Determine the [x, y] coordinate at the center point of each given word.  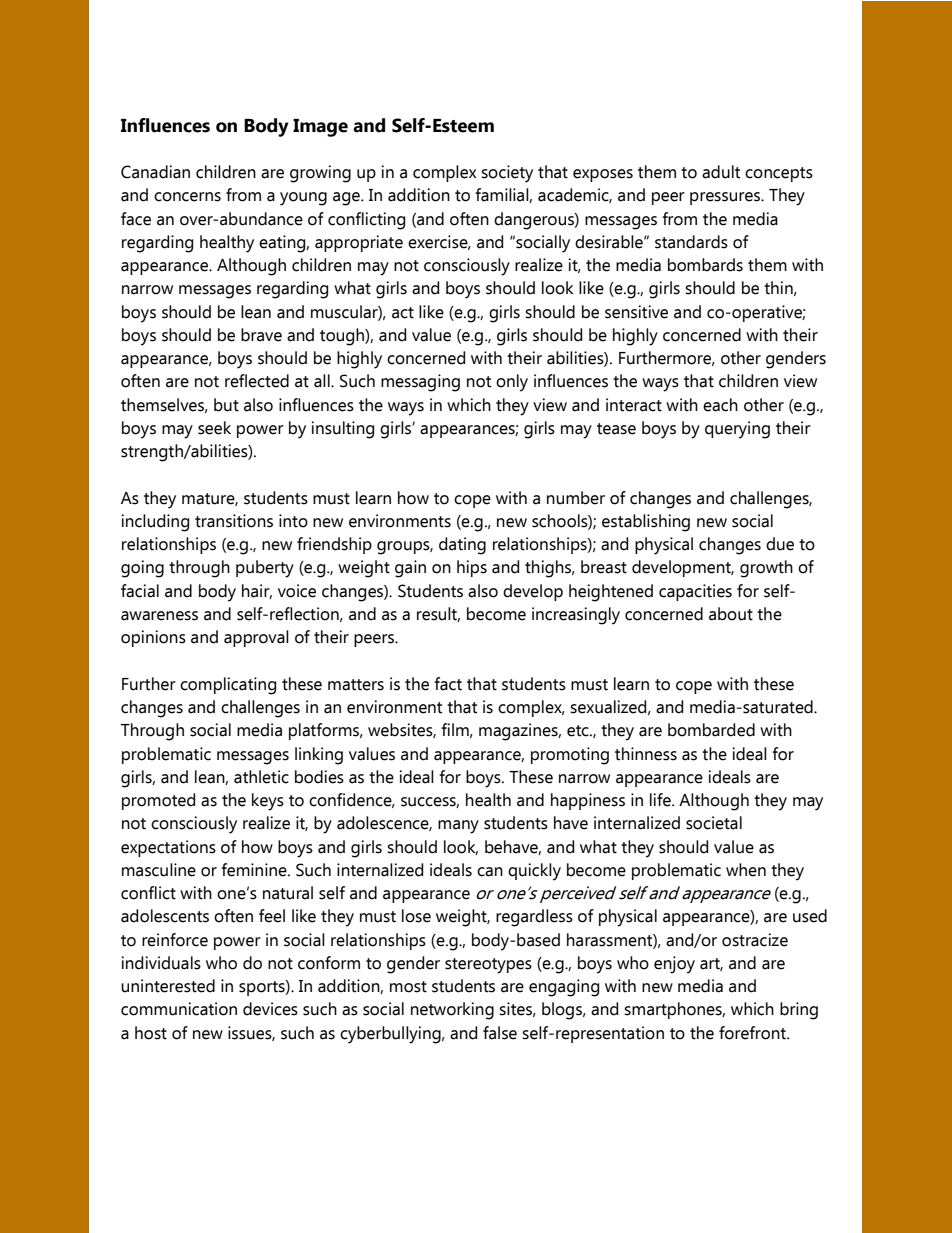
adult [721, 172]
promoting [570, 756]
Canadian [155, 172]
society [507, 174]
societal [714, 823]
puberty [265, 569]
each [720, 405]
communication [179, 1009]
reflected [257, 381]
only [512, 383]
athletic [261, 777]
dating [462, 546]
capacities [695, 592]
